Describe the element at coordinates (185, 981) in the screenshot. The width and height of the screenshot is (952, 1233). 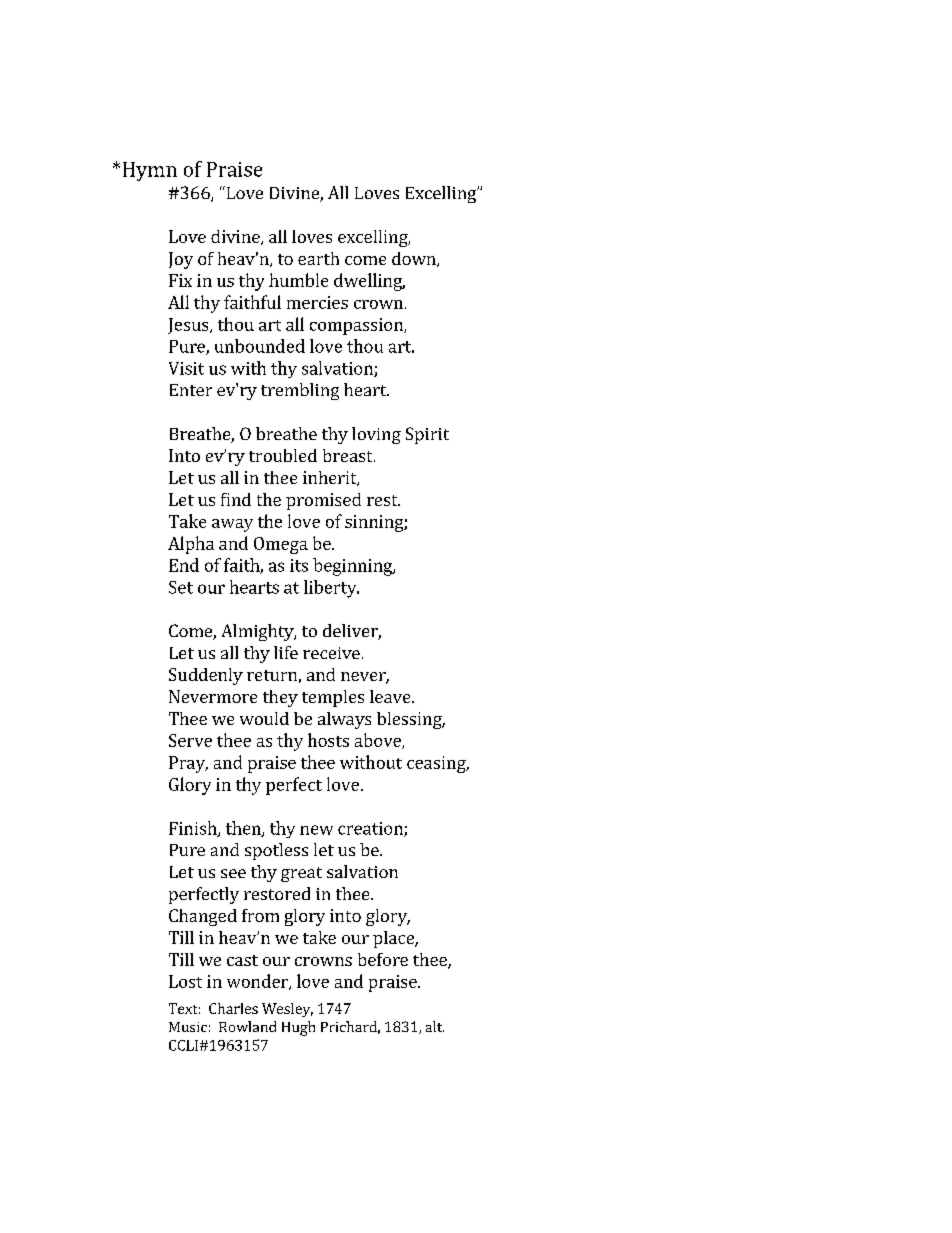
I see `Lost` at that location.
